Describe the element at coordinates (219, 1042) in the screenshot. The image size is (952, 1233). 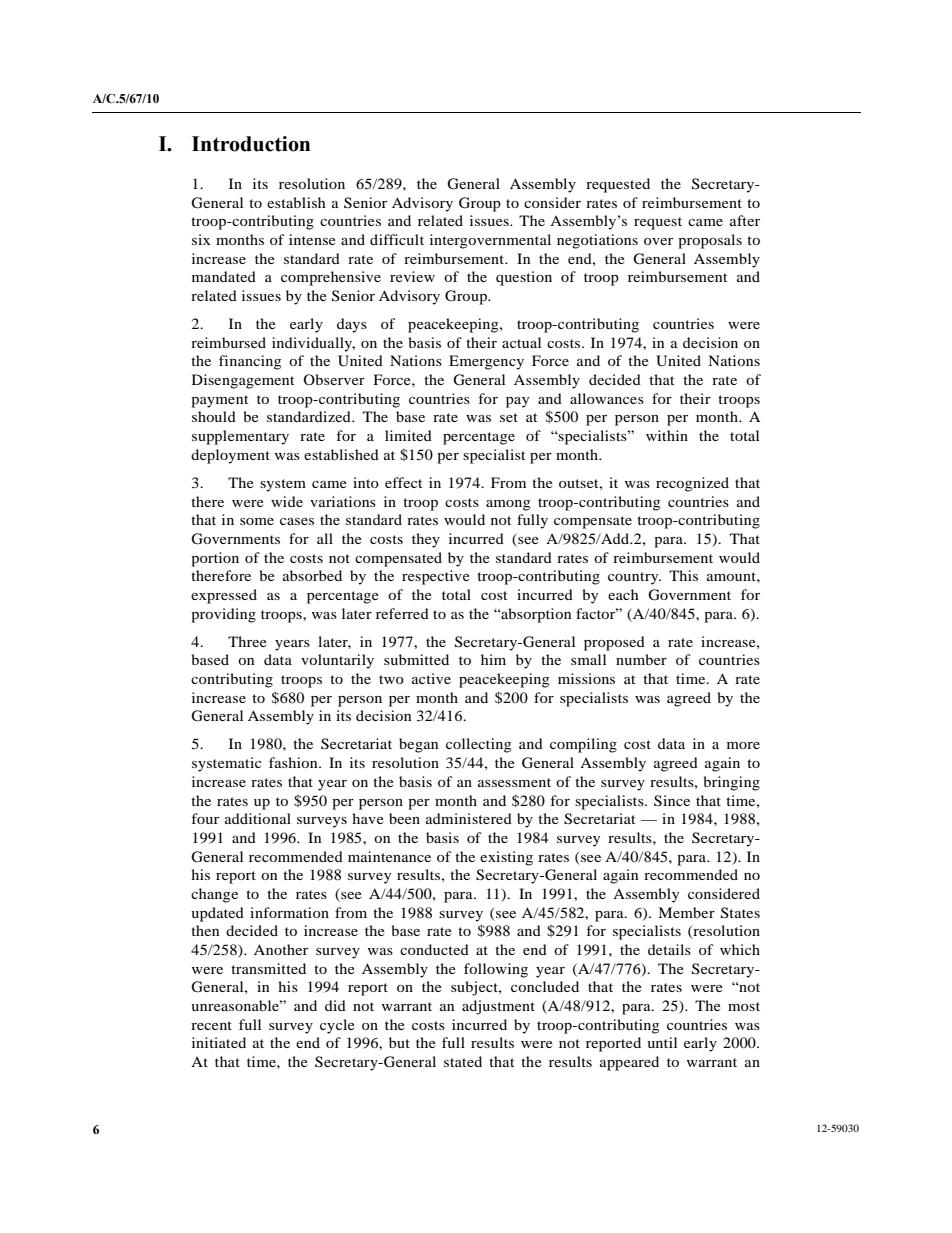
I see `initiated` at that location.
